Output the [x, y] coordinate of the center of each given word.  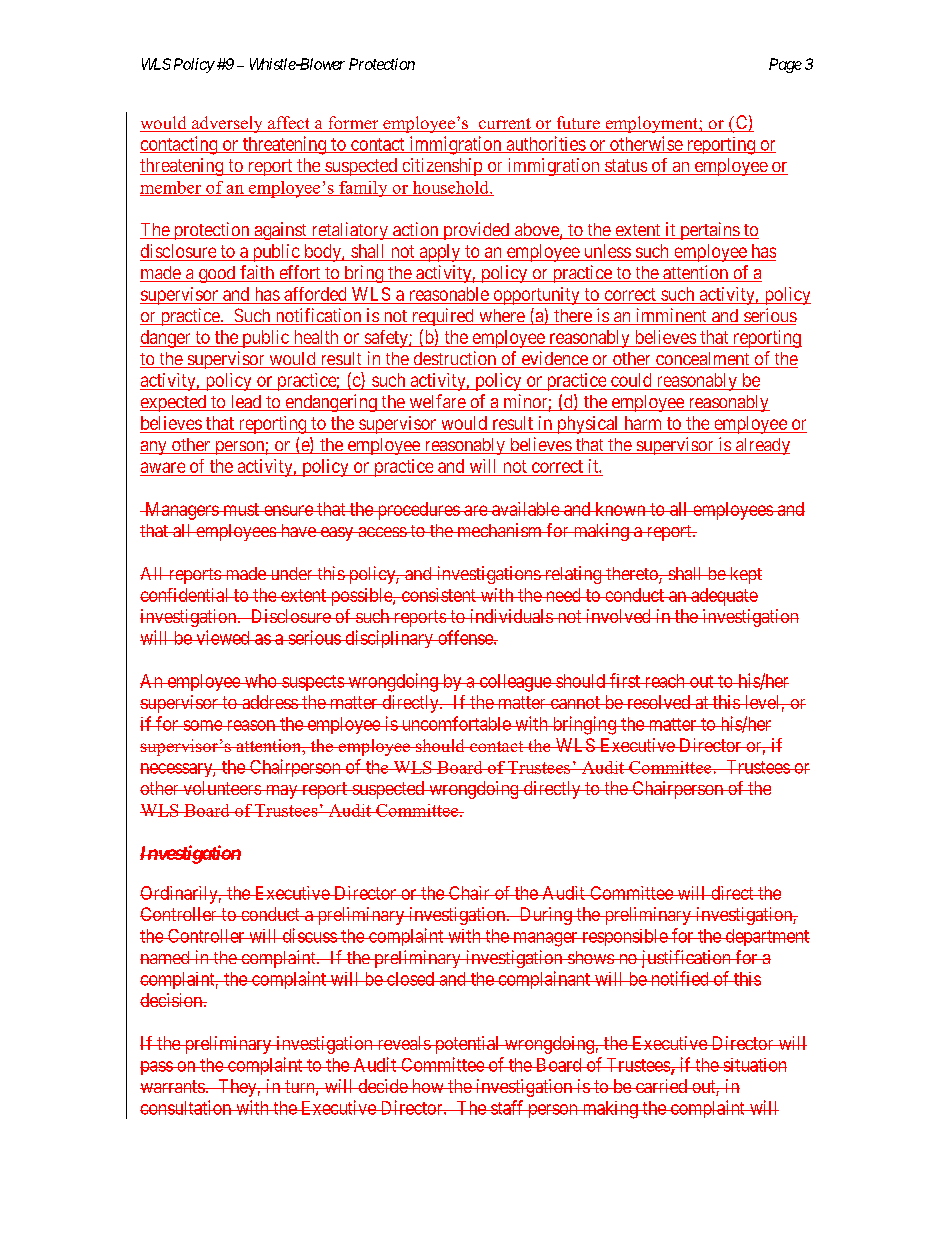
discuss [309, 935]
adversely [227, 124]
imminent [671, 316]
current [504, 125]
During [545, 916]
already [761, 446]
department [766, 937]
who [260, 681]
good [217, 274]
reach [664, 681]
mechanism [499, 530]
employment [651, 124]
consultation [187, 1107]
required [442, 317]
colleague [515, 683]
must [241, 509]
